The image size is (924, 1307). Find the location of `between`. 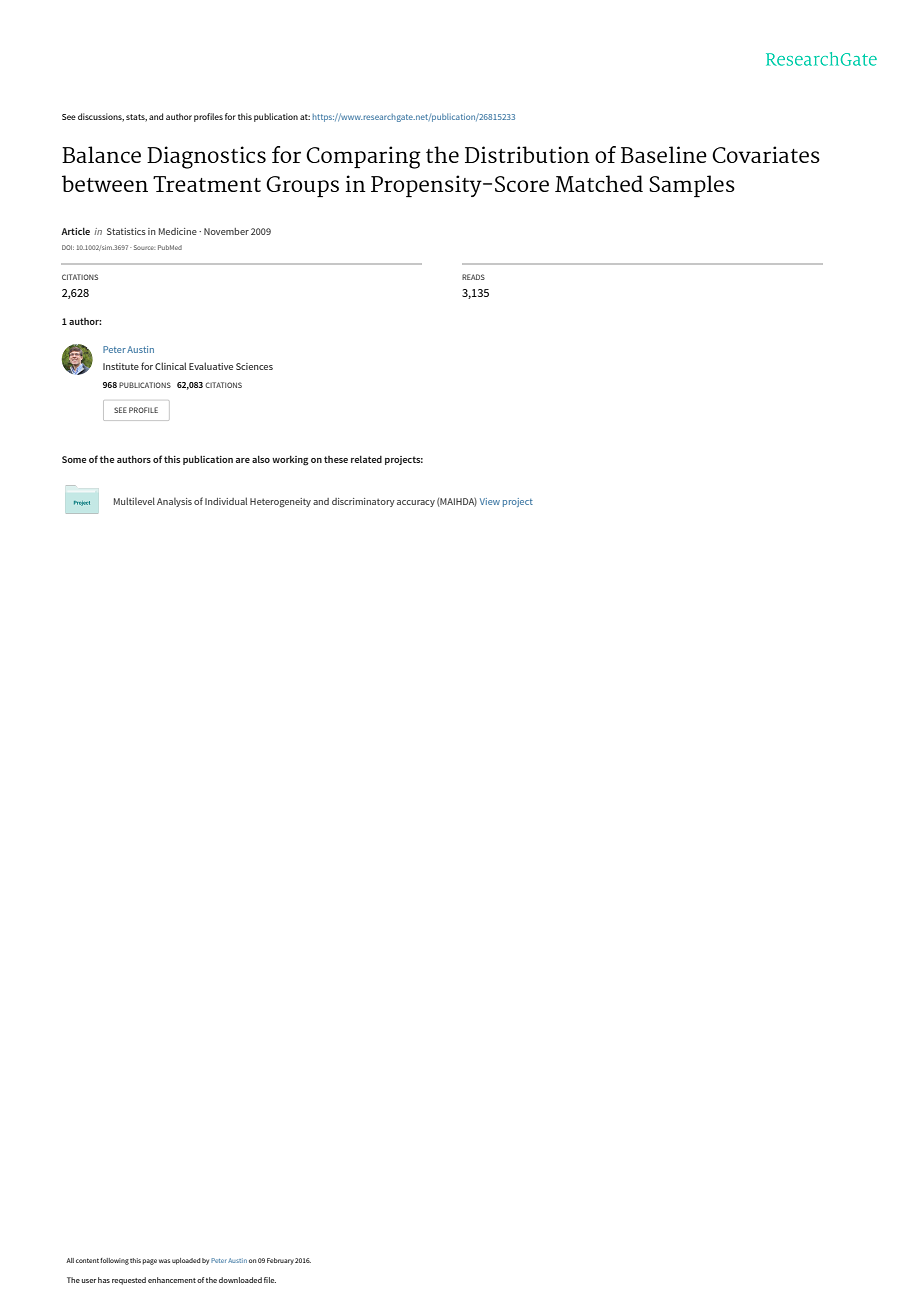

between is located at coordinates (105, 183).
